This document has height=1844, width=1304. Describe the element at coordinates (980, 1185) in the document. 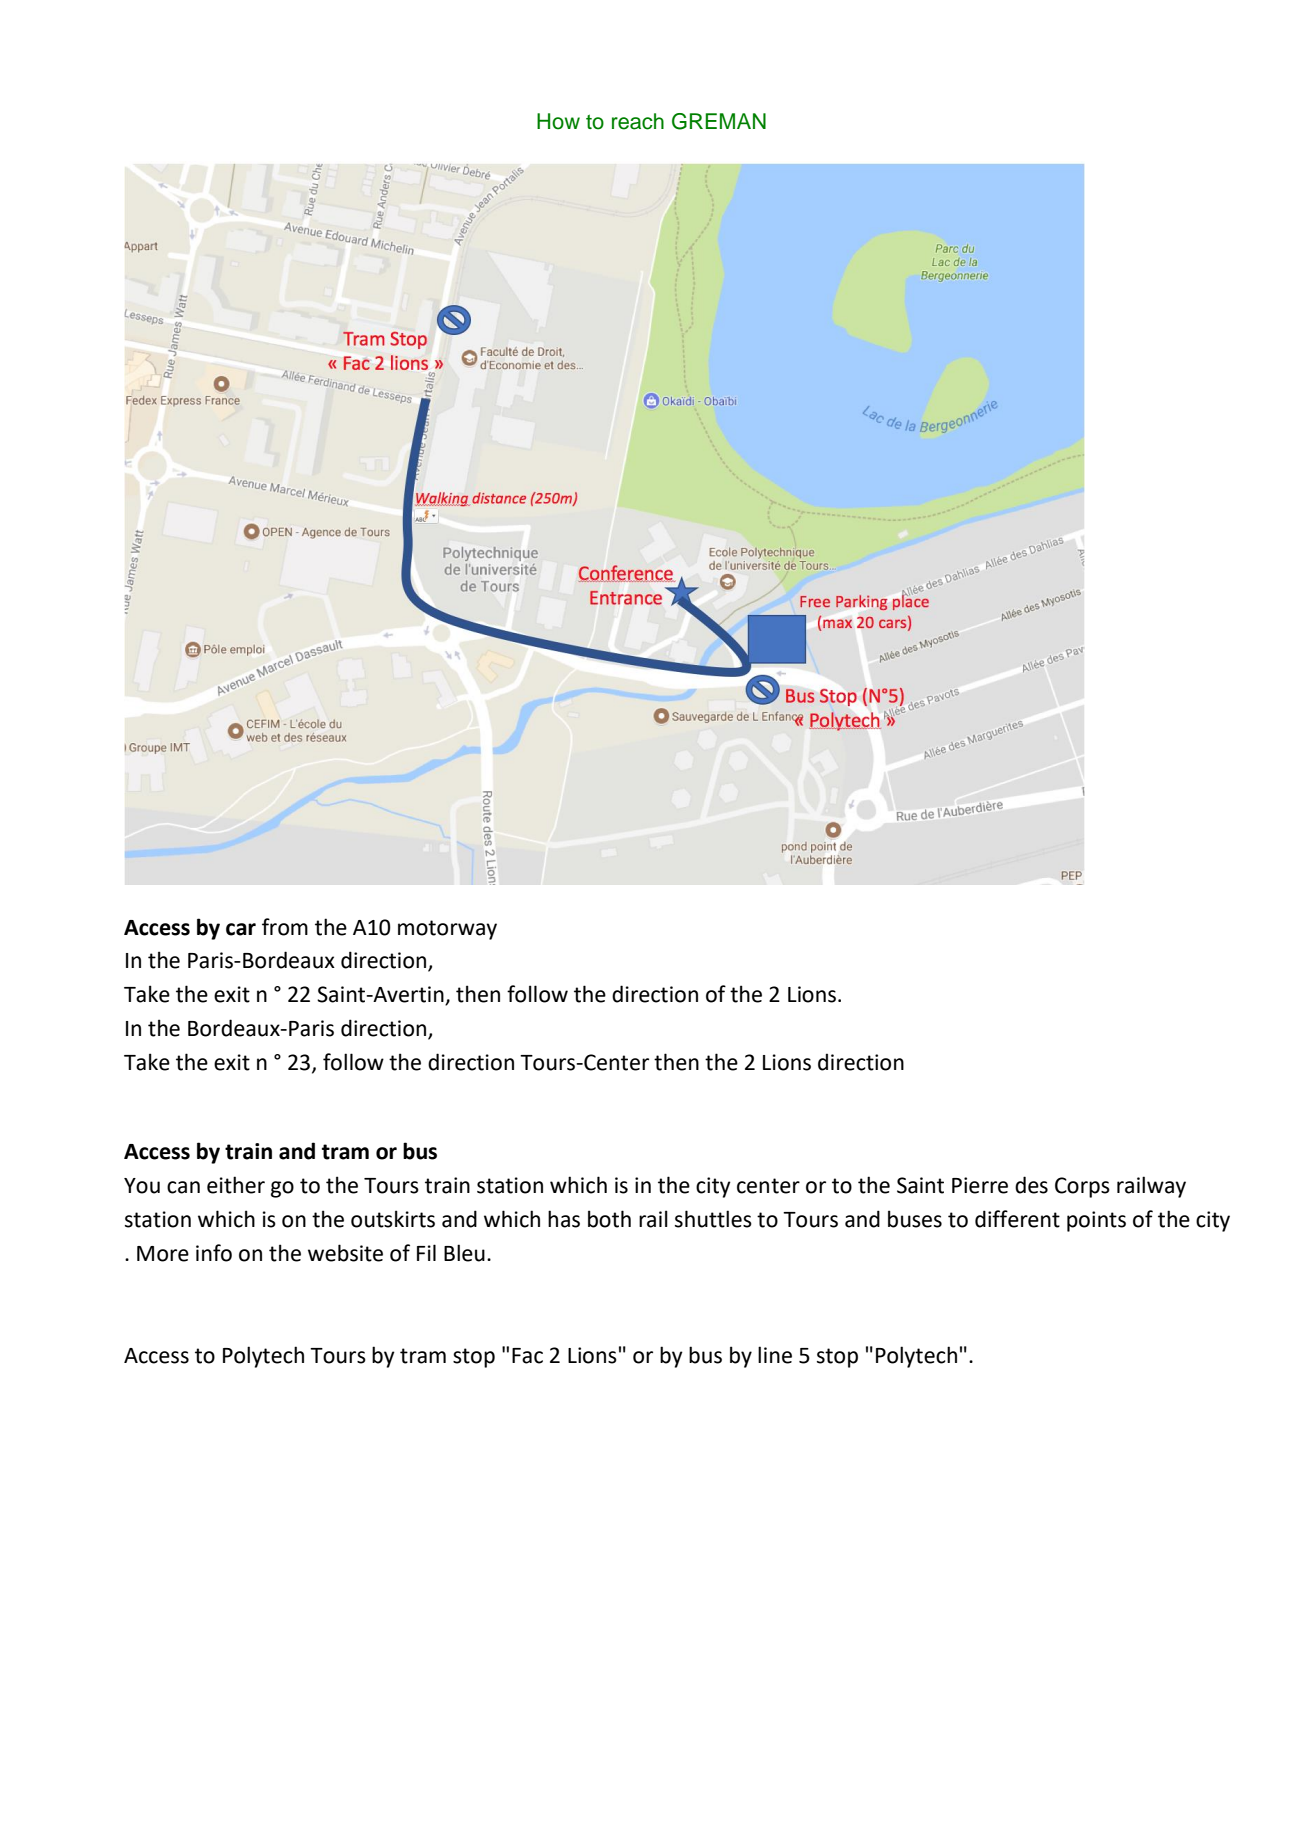

I see `Pierre` at that location.
